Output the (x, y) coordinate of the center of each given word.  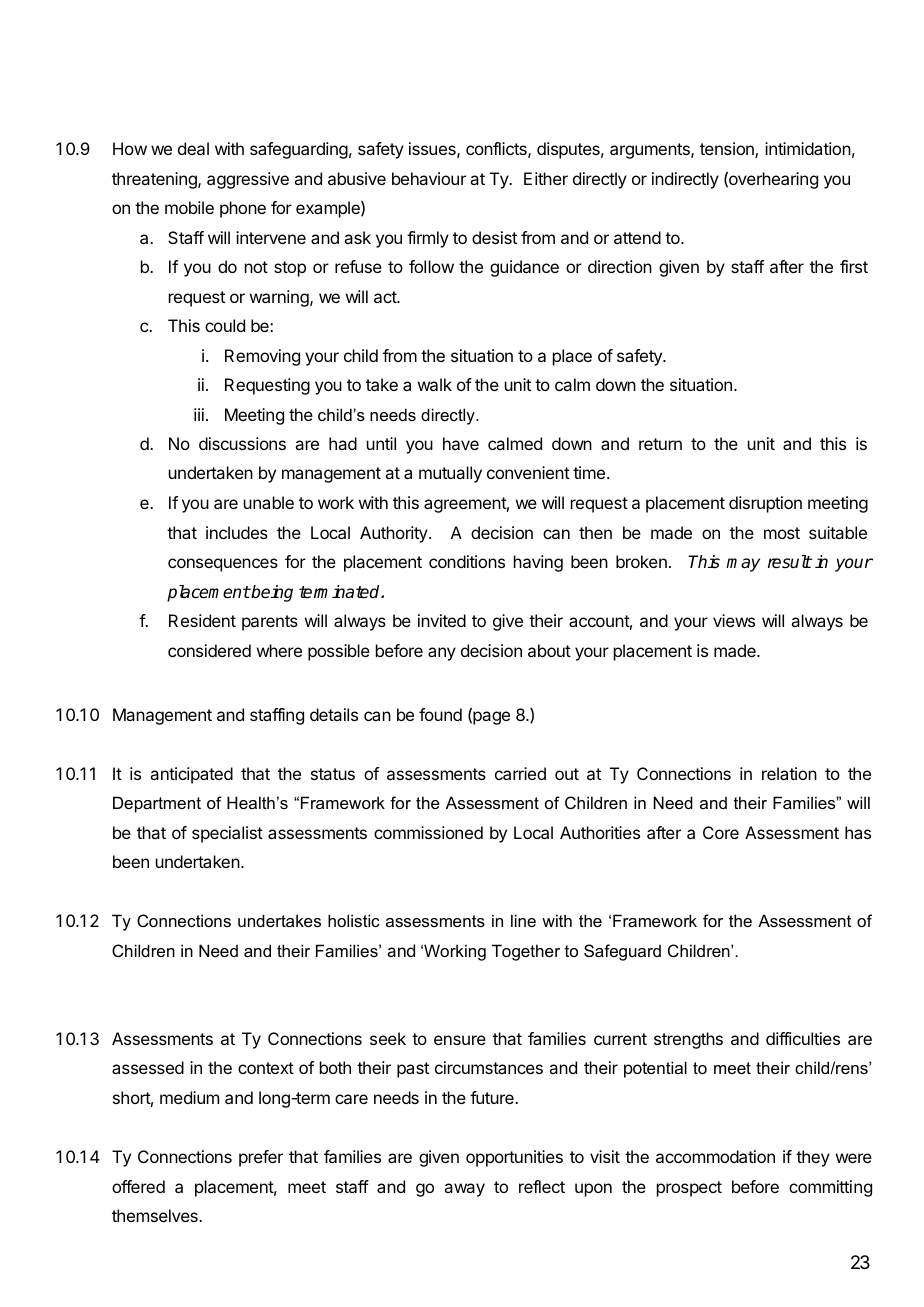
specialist (227, 834)
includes (237, 532)
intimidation (808, 148)
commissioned (428, 832)
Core (721, 832)
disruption (765, 504)
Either (546, 178)
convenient (528, 472)
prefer (261, 1158)
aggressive (248, 180)
